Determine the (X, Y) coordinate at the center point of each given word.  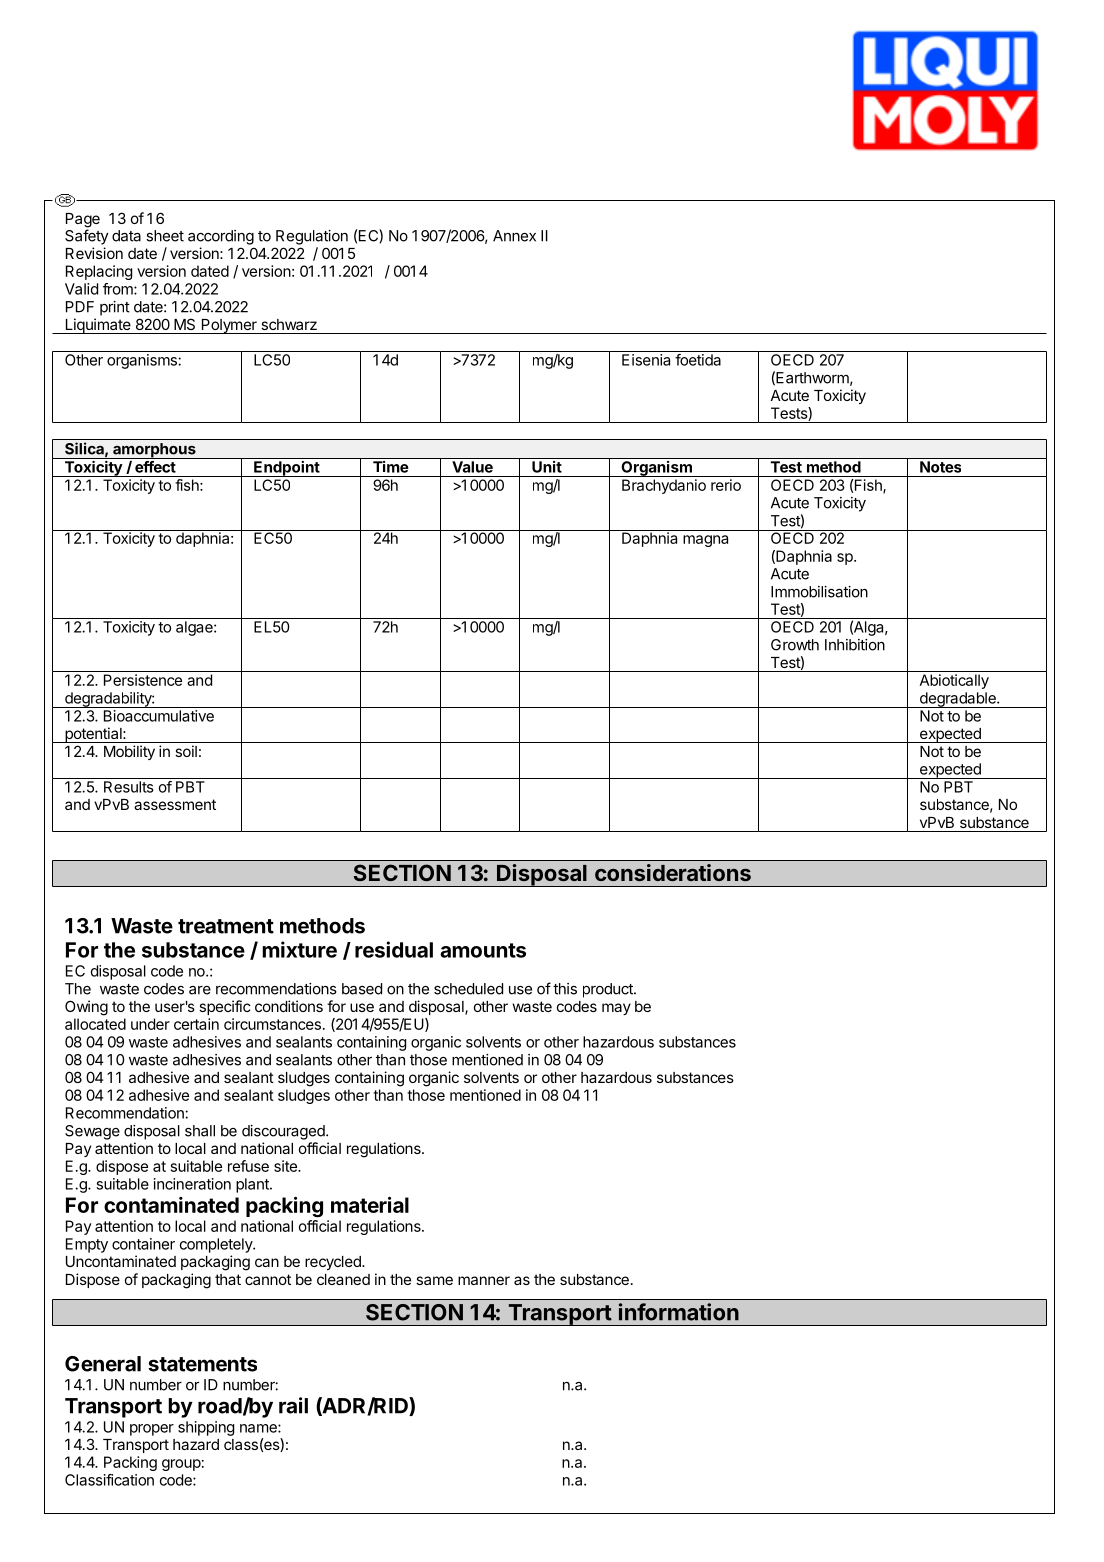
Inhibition (855, 645)
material (370, 1205)
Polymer (229, 326)
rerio (726, 485)
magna (705, 541)
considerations (673, 872)
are (200, 990)
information (679, 1312)
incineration (192, 1184)
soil (186, 751)
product (609, 990)
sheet (165, 236)
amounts (483, 950)
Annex (514, 236)
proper (152, 1430)
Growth (795, 645)
